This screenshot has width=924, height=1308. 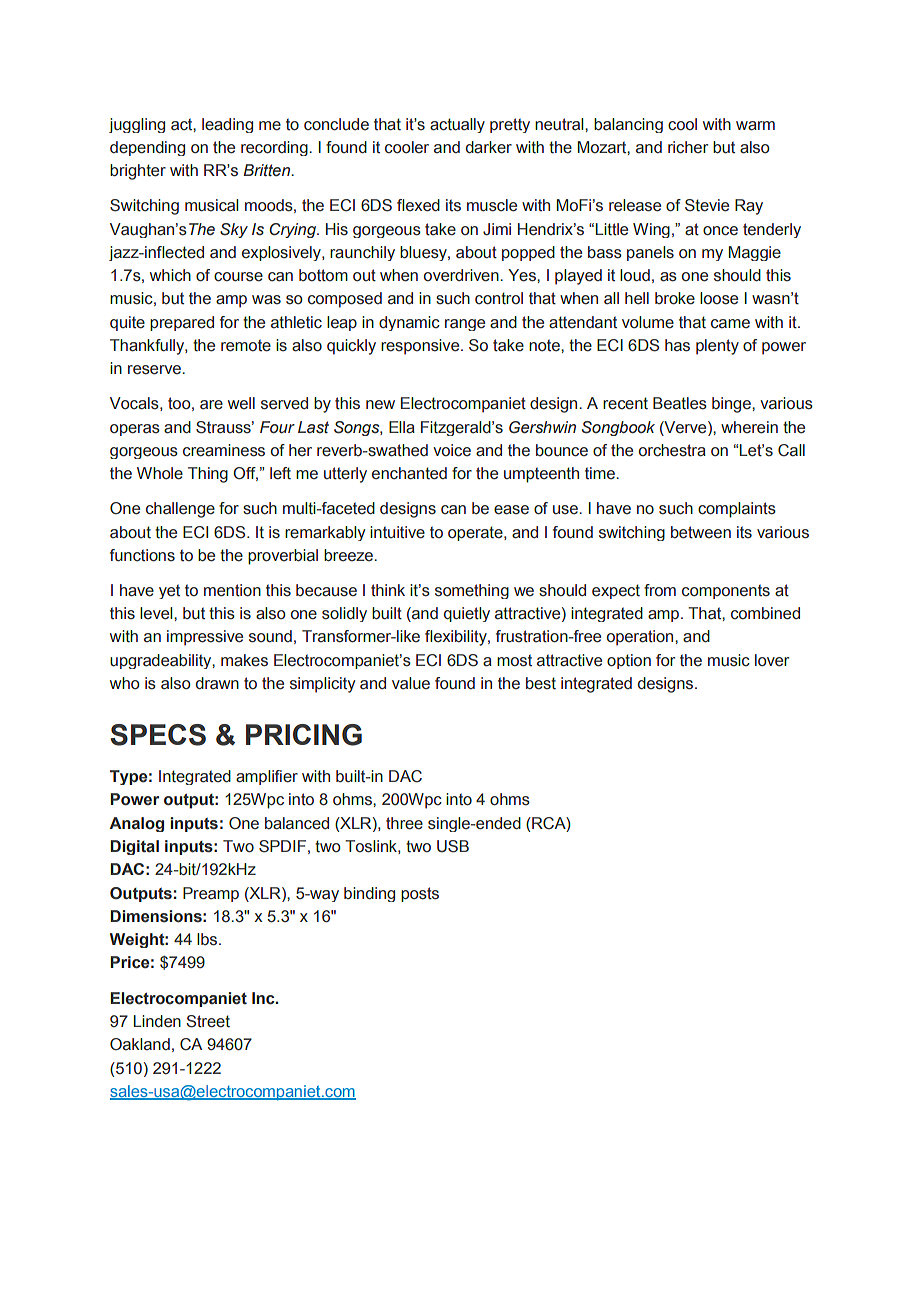 What do you see at coordinates (208, 1021) in the screenshot?
I see `Street` at bounding box center [208, 1021].
